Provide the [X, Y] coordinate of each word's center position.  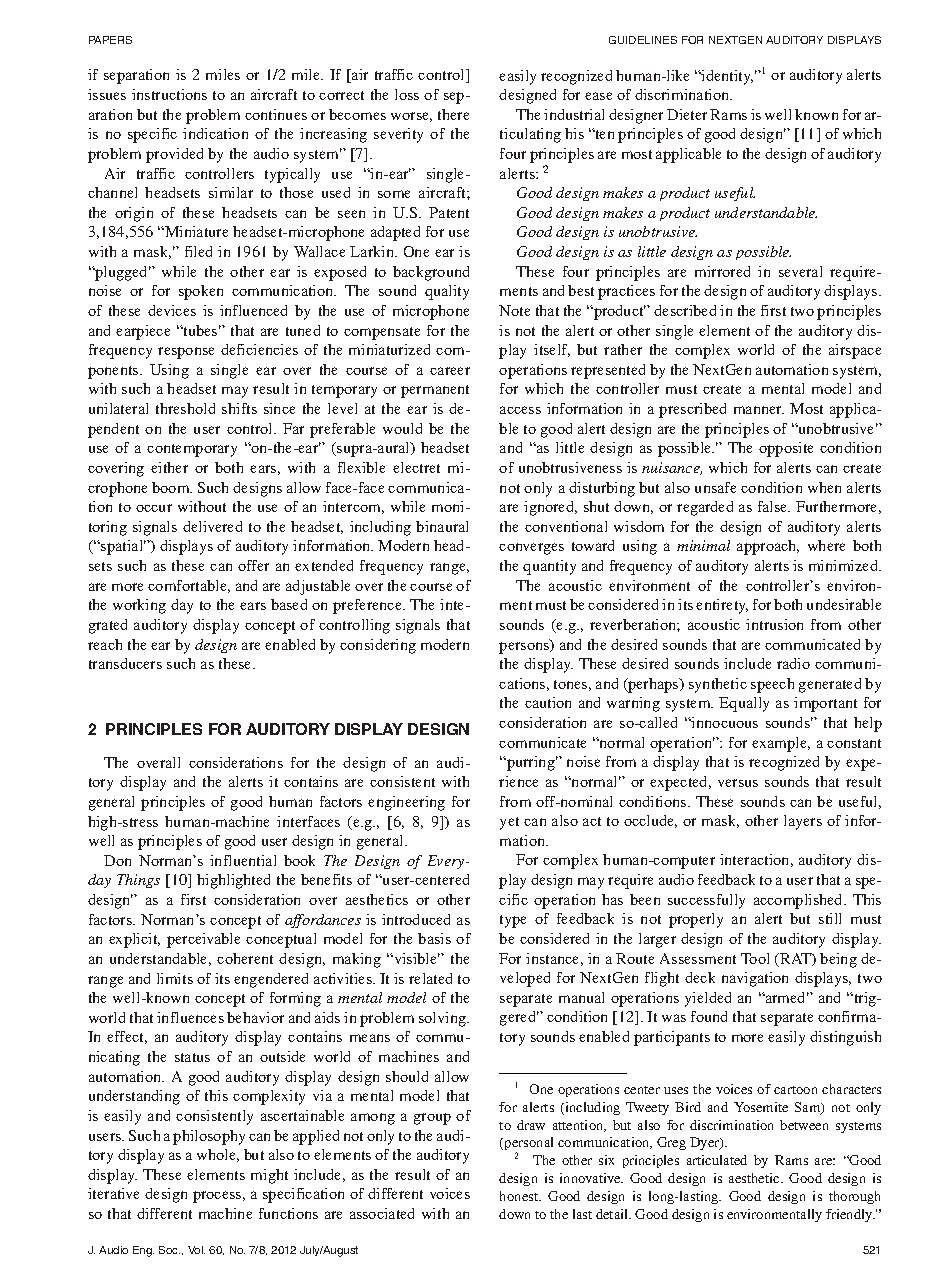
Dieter [687, 114]
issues [107, 94]
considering [378, 646]
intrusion [774, 624]
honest [520, 1196]
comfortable [189, 586]
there [453, 114]
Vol [196, 1250]
